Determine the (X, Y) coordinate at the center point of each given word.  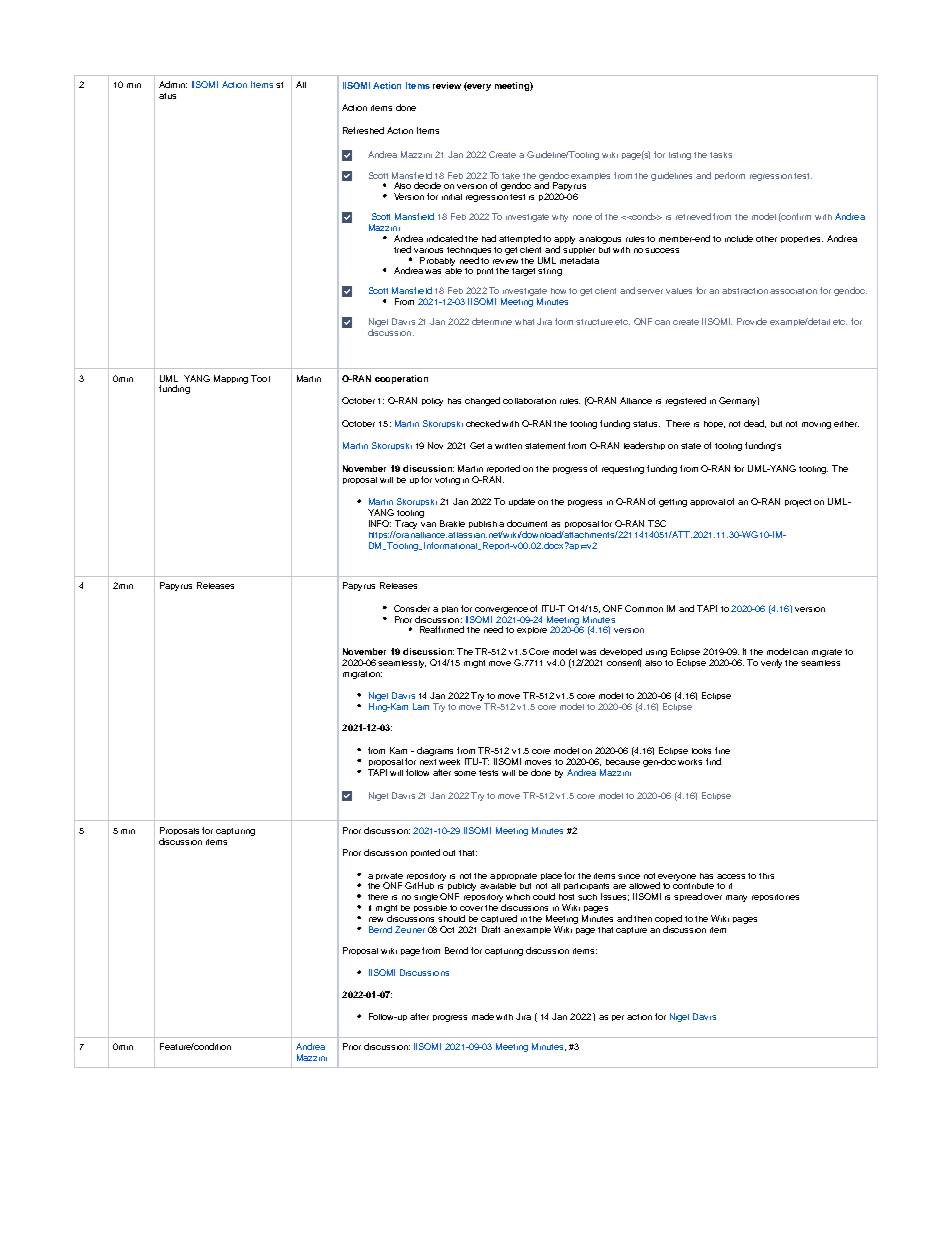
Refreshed (363, 130)
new (376, 919)
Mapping (231, 379)
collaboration (529, 401)
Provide (752, 321)
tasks (721, 155)
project (798, 503)
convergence (501, 610)
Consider (412, 608)
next (428, 762)
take (511, 176)
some (465, 773)
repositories (775, 897)
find (713, 761)
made (483, 1016)
